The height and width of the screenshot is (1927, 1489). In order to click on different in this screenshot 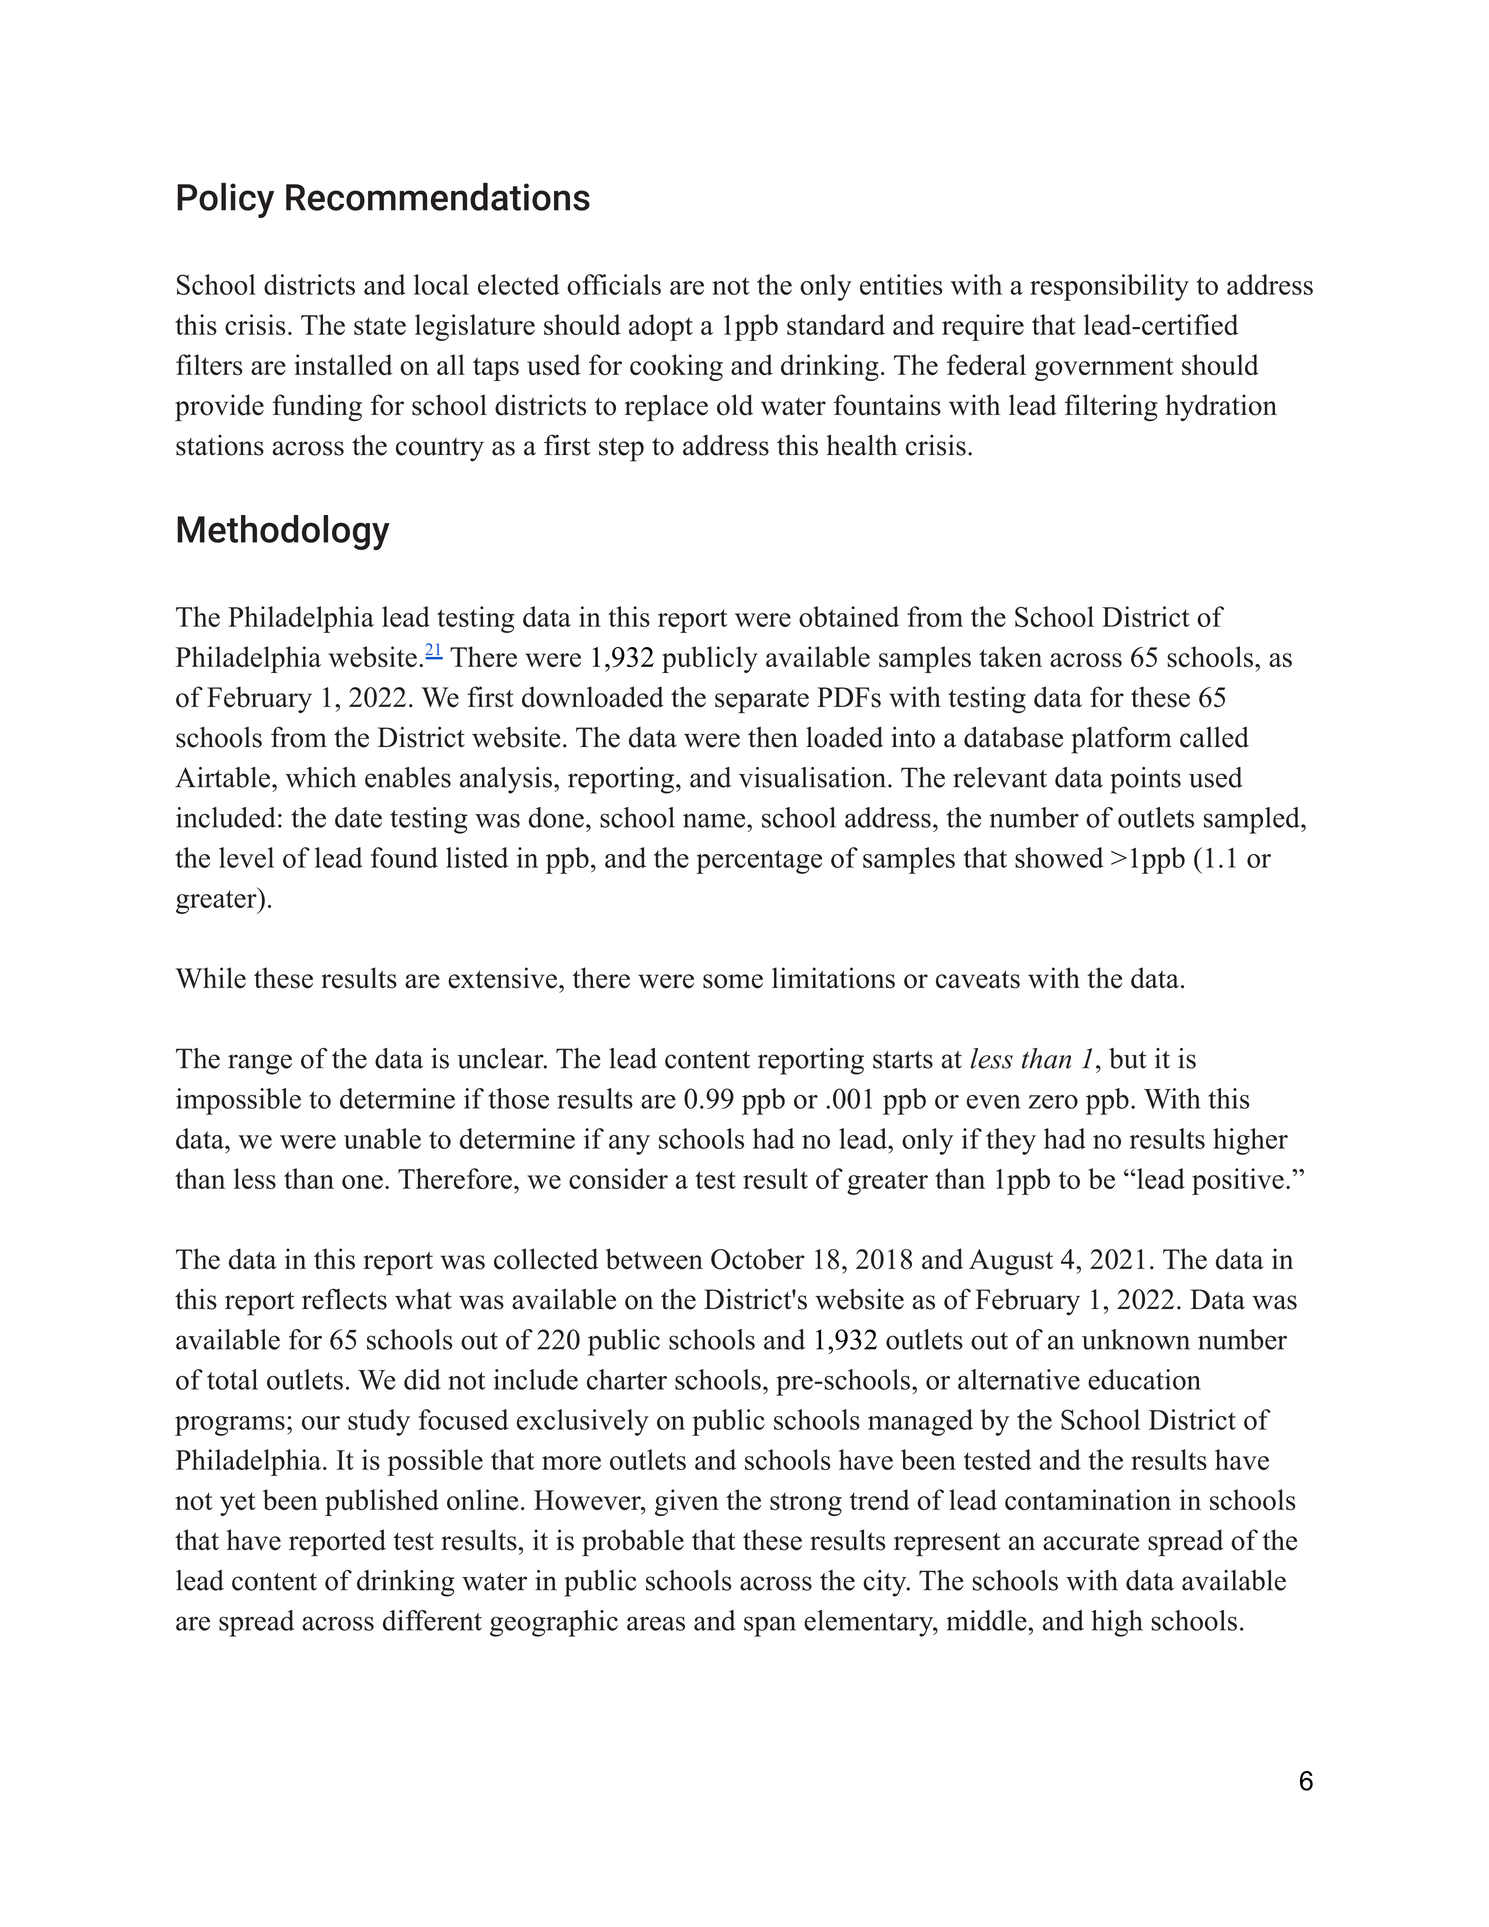, I will do `click(432, 1620)`.
